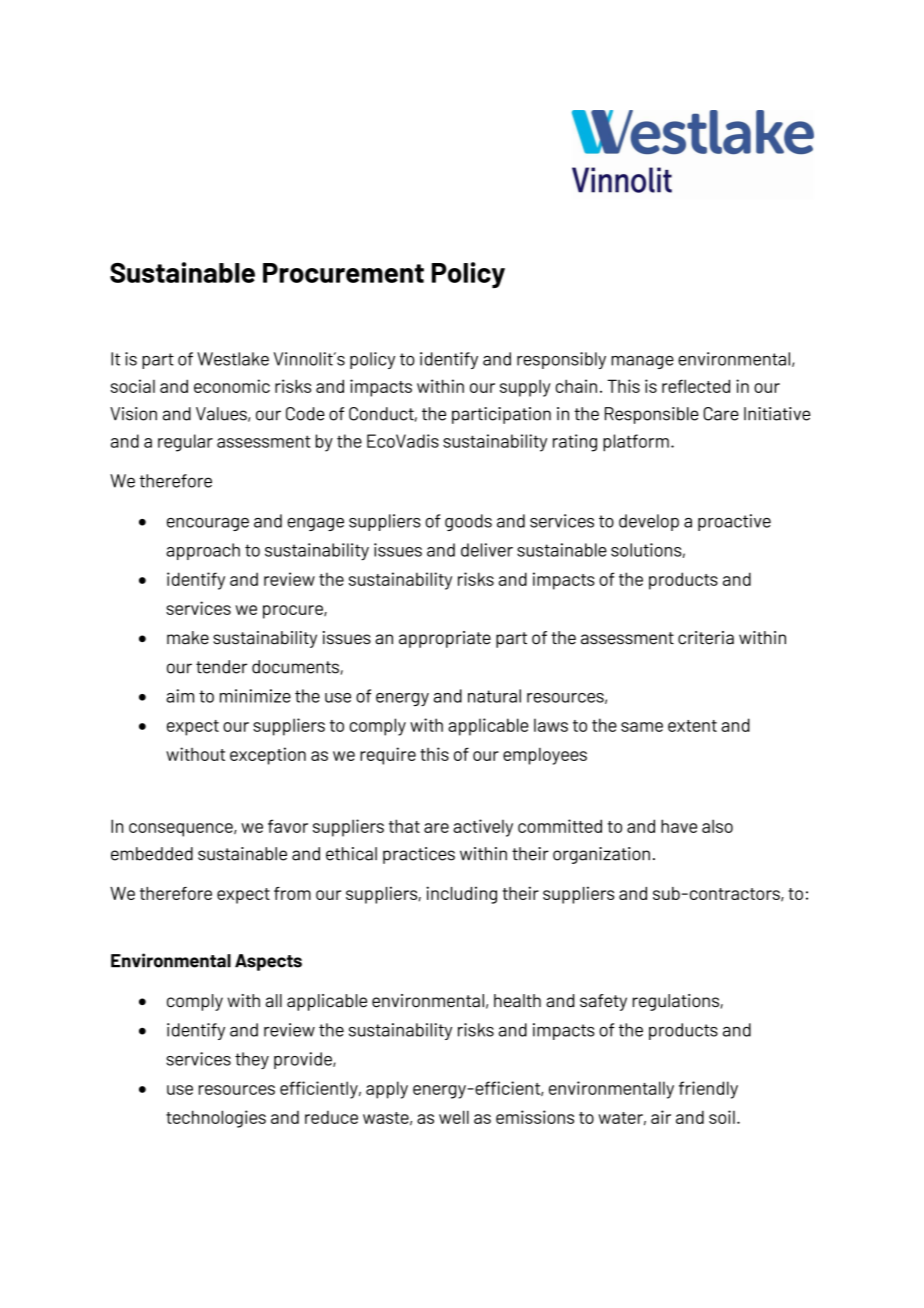 The height and width of the page is (1308, 924). Describe the element at coordinates (696, 386) in the page. I see `reflected` at that location.
